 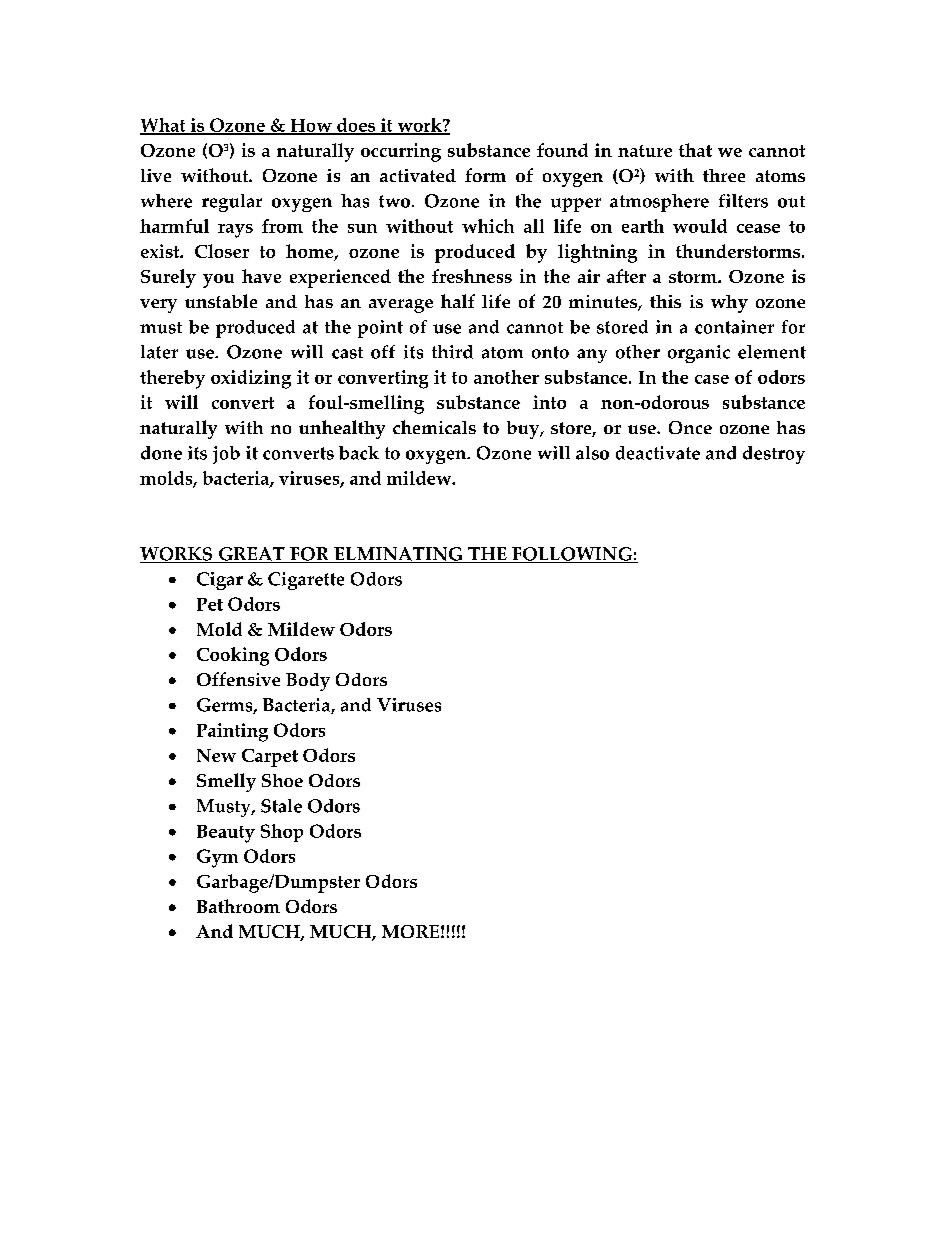 I want to click on Offensive, so click(x=238, y=679).
